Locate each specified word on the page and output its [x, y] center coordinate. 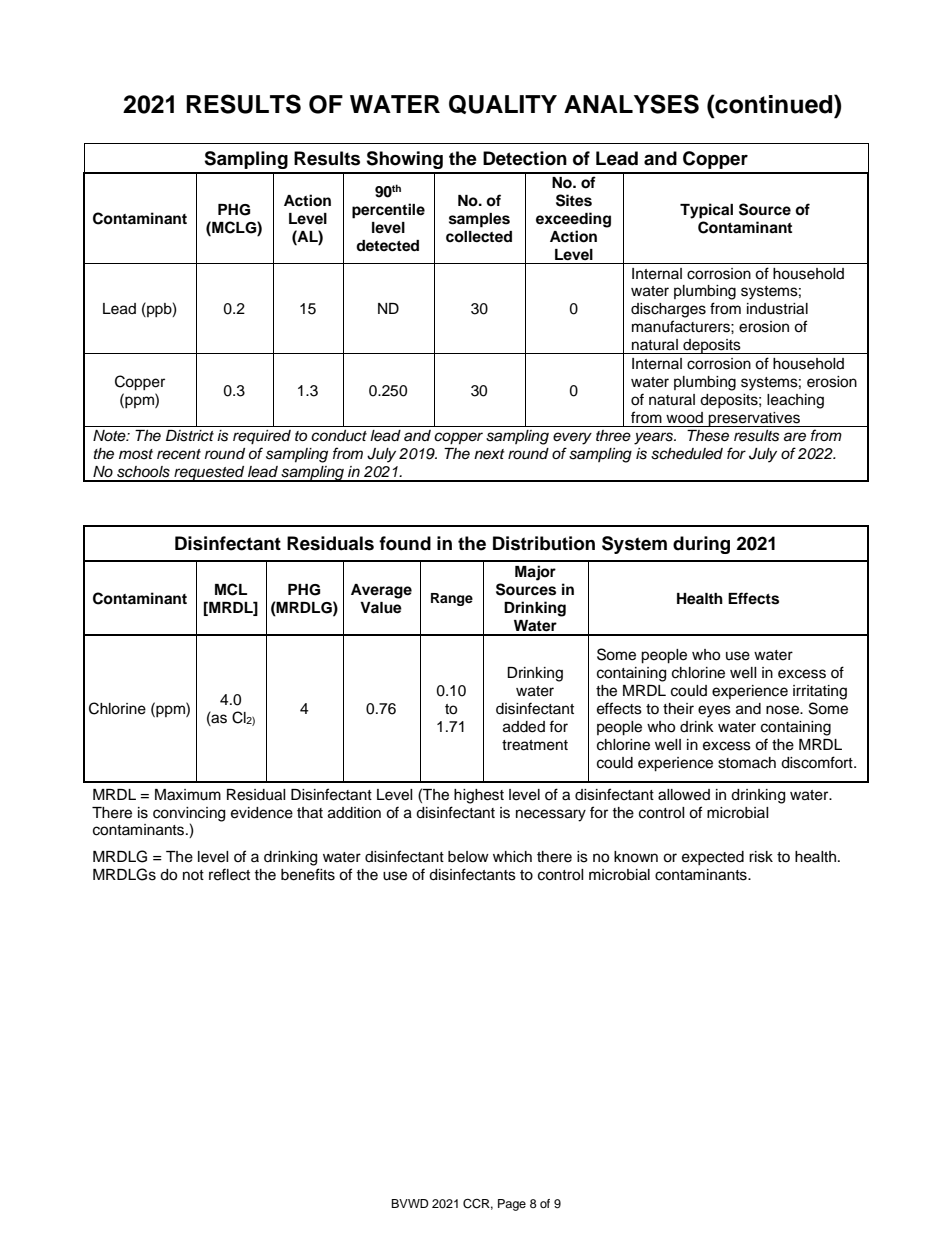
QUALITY [503, 104]
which [512, 857]
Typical [706, 211]
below [468, 857]
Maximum [188, 795]
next [489, 454]
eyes [714, 711]
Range [452, 599]
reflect [229, 874]
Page [512, 1205]
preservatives [754, 419]
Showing [404, 160]
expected [713, 858]
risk [761, 857]
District [190, 436]
